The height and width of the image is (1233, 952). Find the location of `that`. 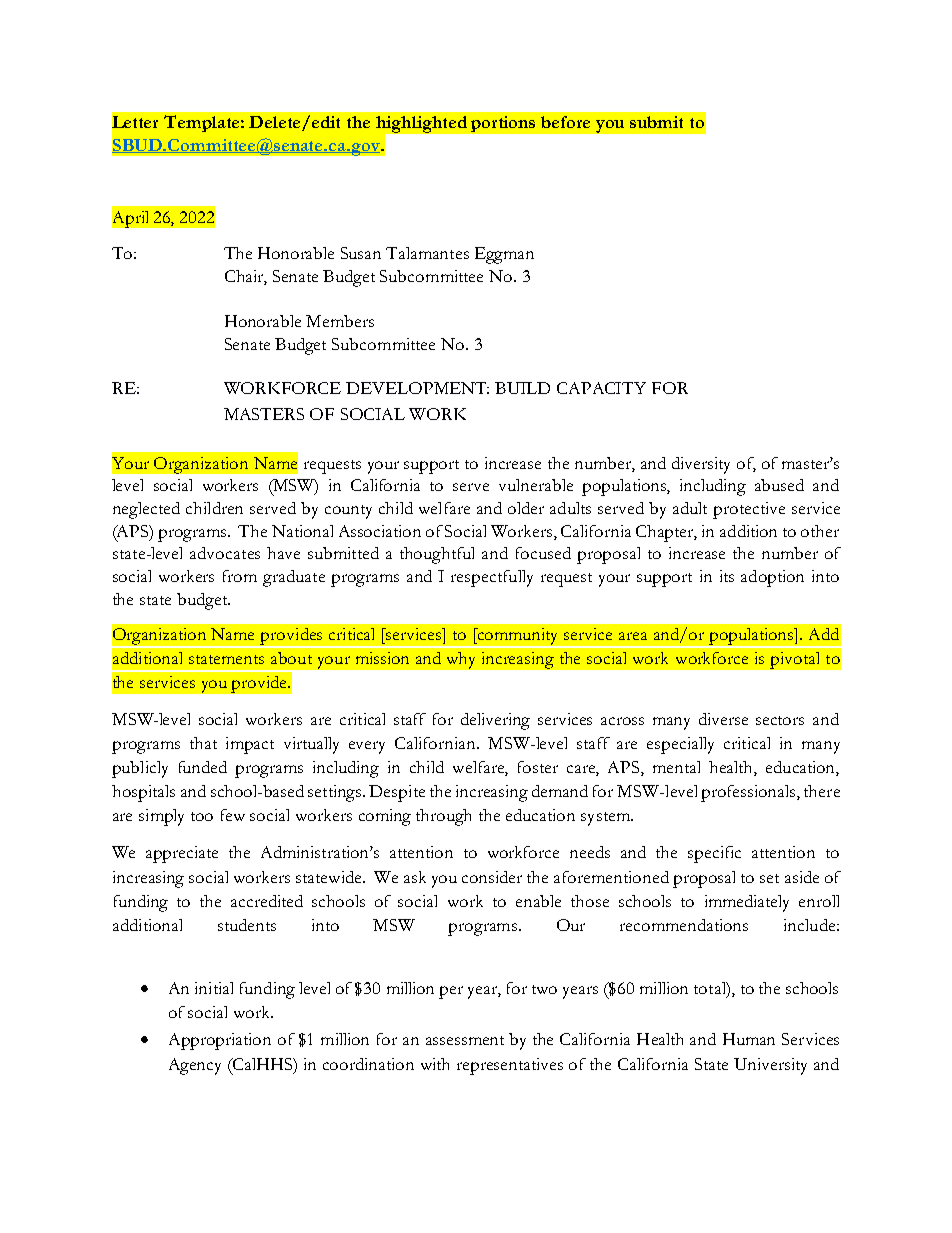

that is located at coordinates (203, 743).
